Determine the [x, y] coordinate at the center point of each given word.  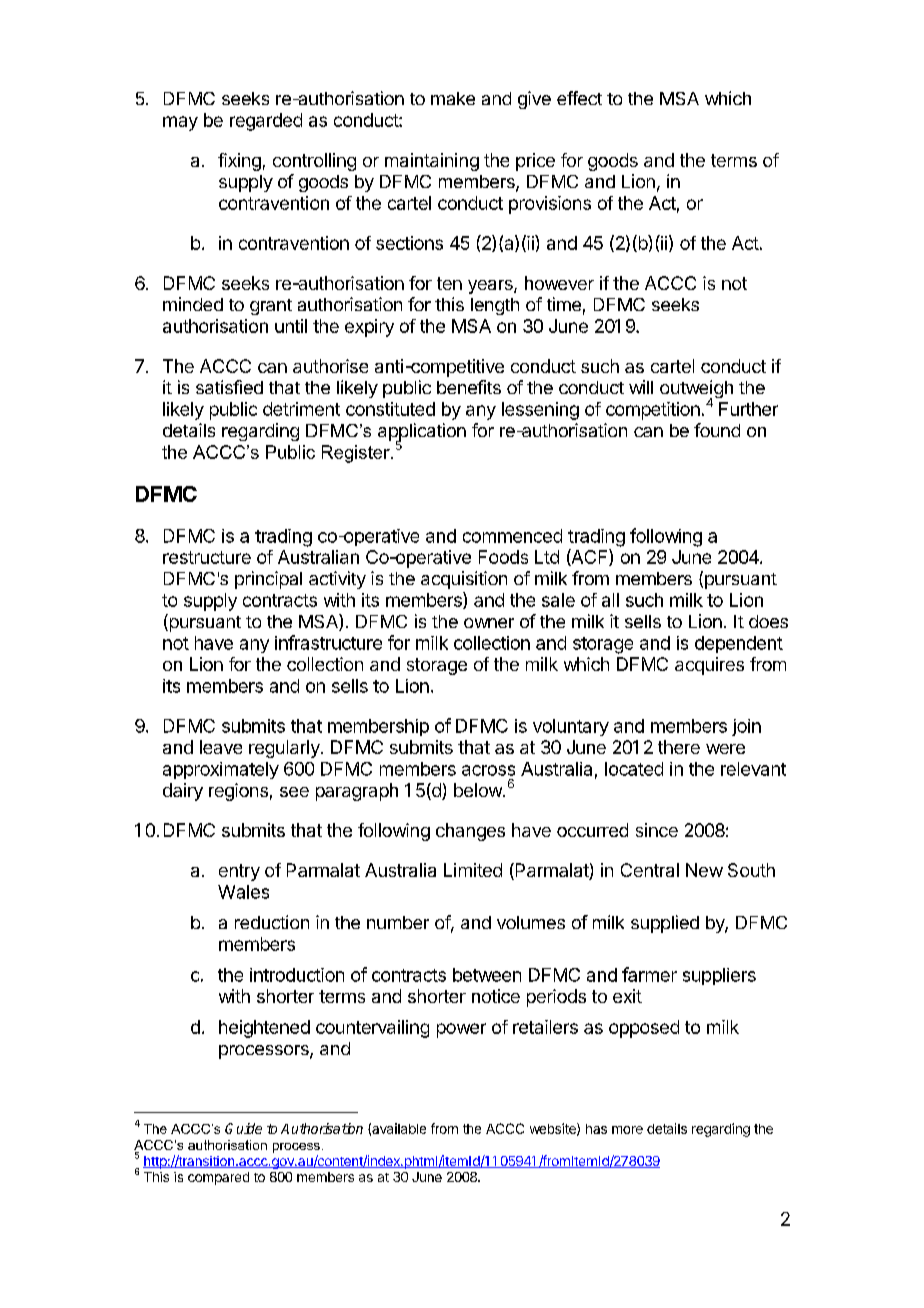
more [627, 1130]
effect [579, 98]
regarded [266, 122]
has [596, 1129]
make [453, 98]
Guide [243, 1128]
